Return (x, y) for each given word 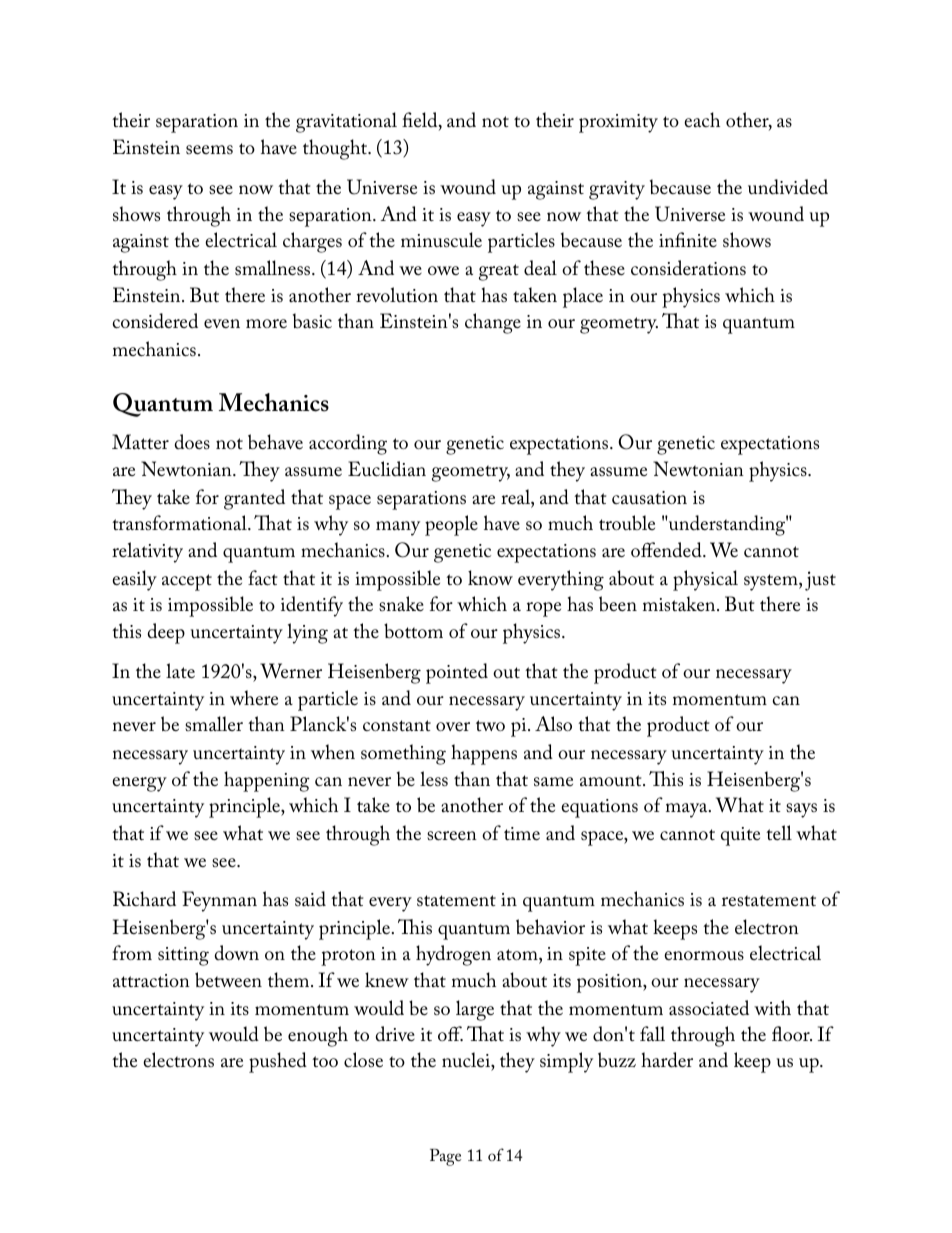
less (434, 779)
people (451, 525)
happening (267, 781)
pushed (278, 1062)
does (192, 442)
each (702, 119)
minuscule (441, 240)
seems (209, 150)
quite (740, 836)
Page (445, 1157)
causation (649, 498)
